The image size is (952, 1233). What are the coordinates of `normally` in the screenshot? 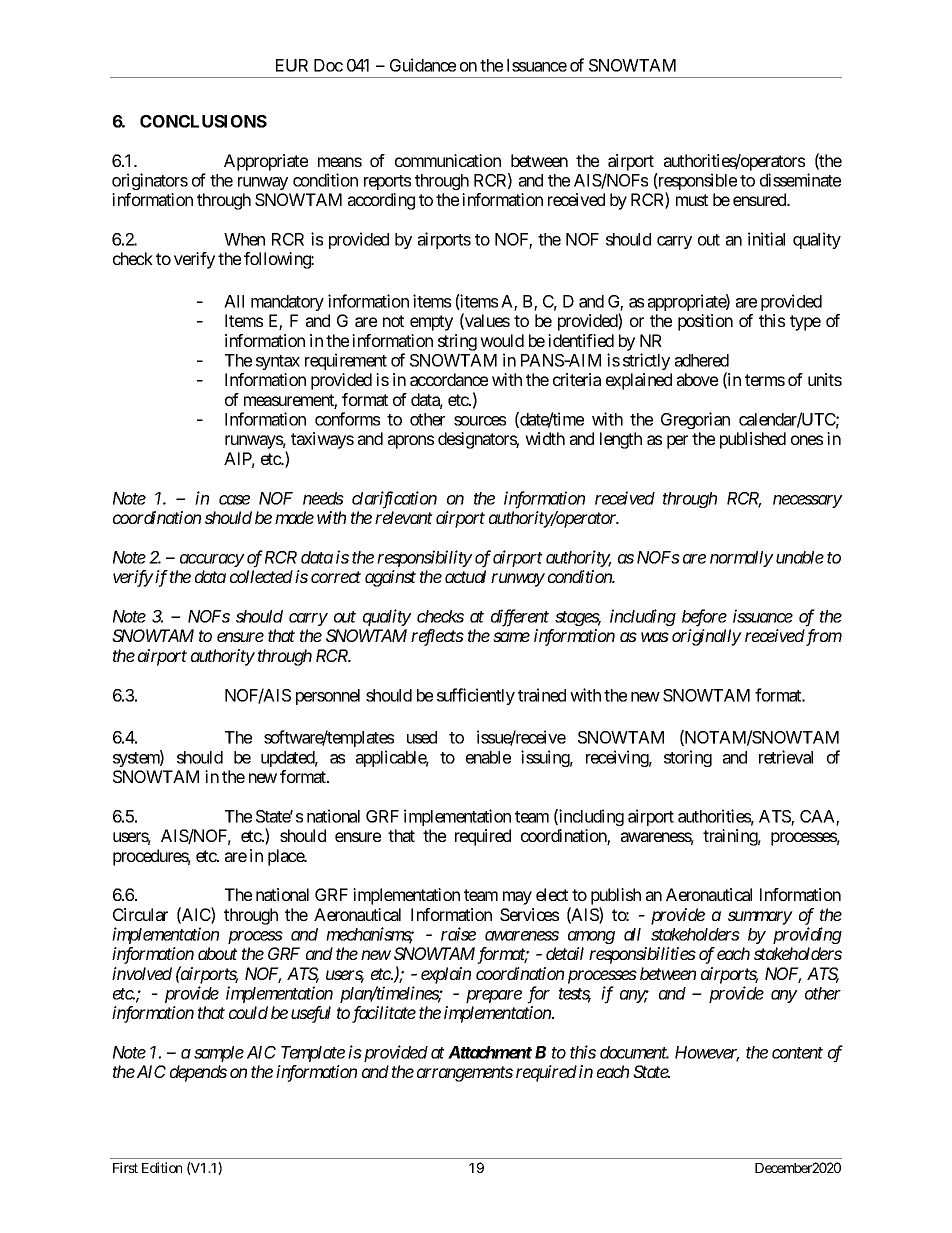 It's located at (742, 559).
